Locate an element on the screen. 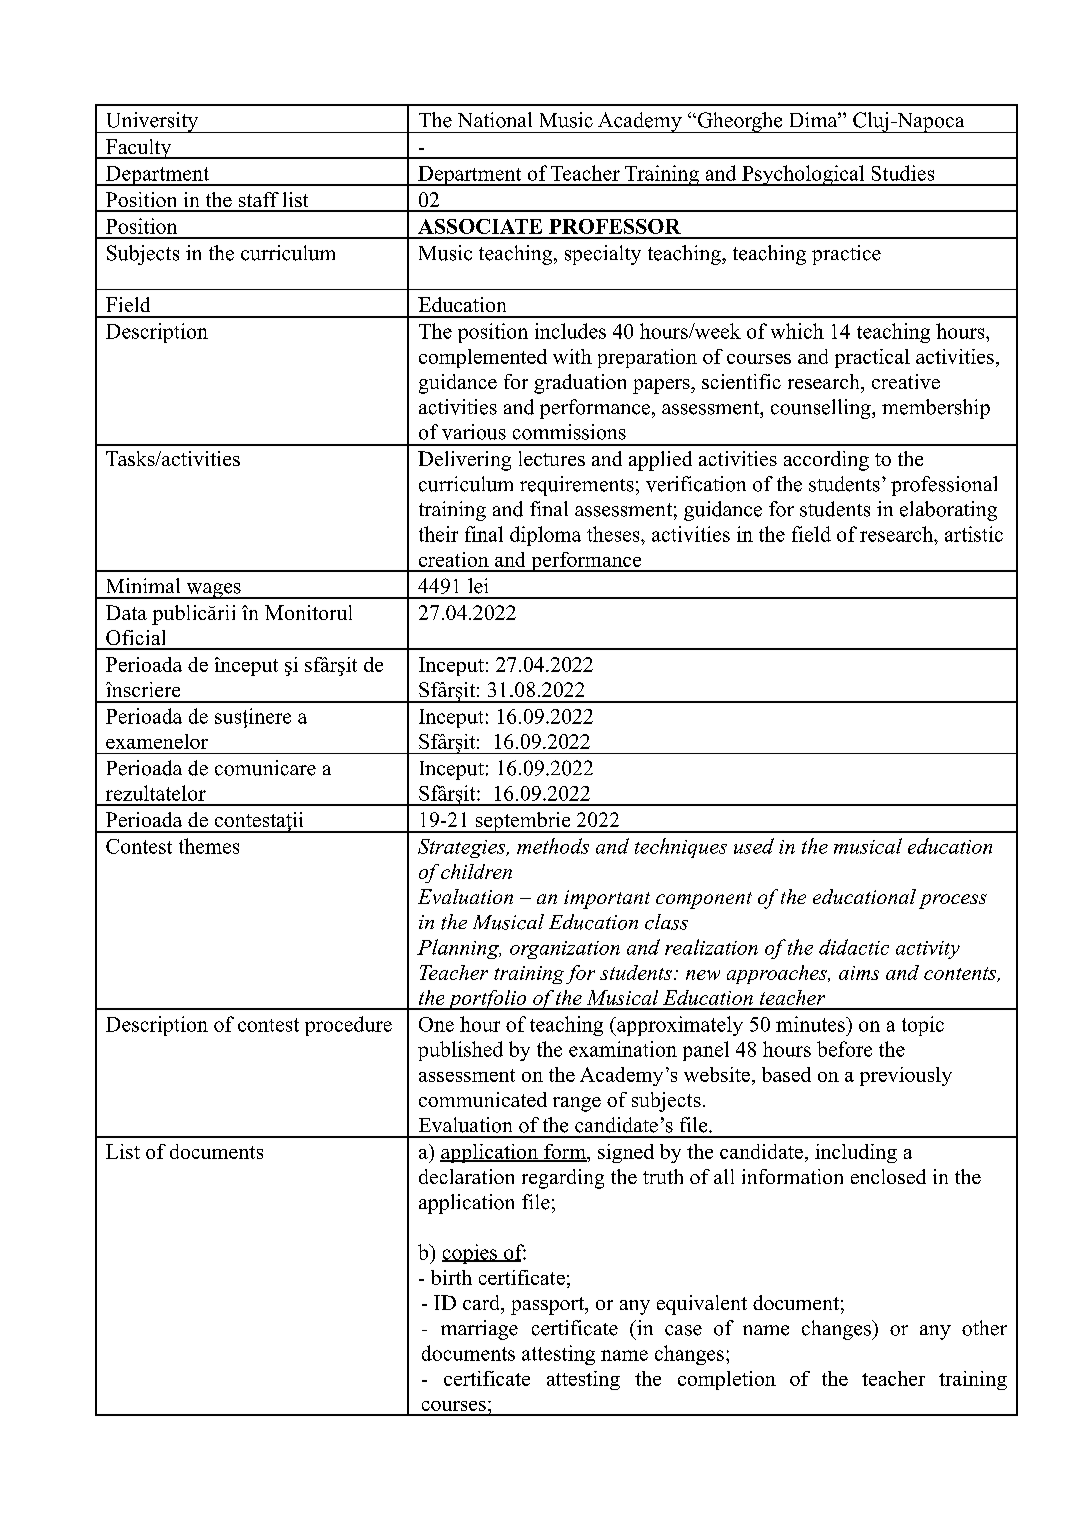 The height and width of the screenshot is (1538, 1089). National is located at coordinates (495, 120).
